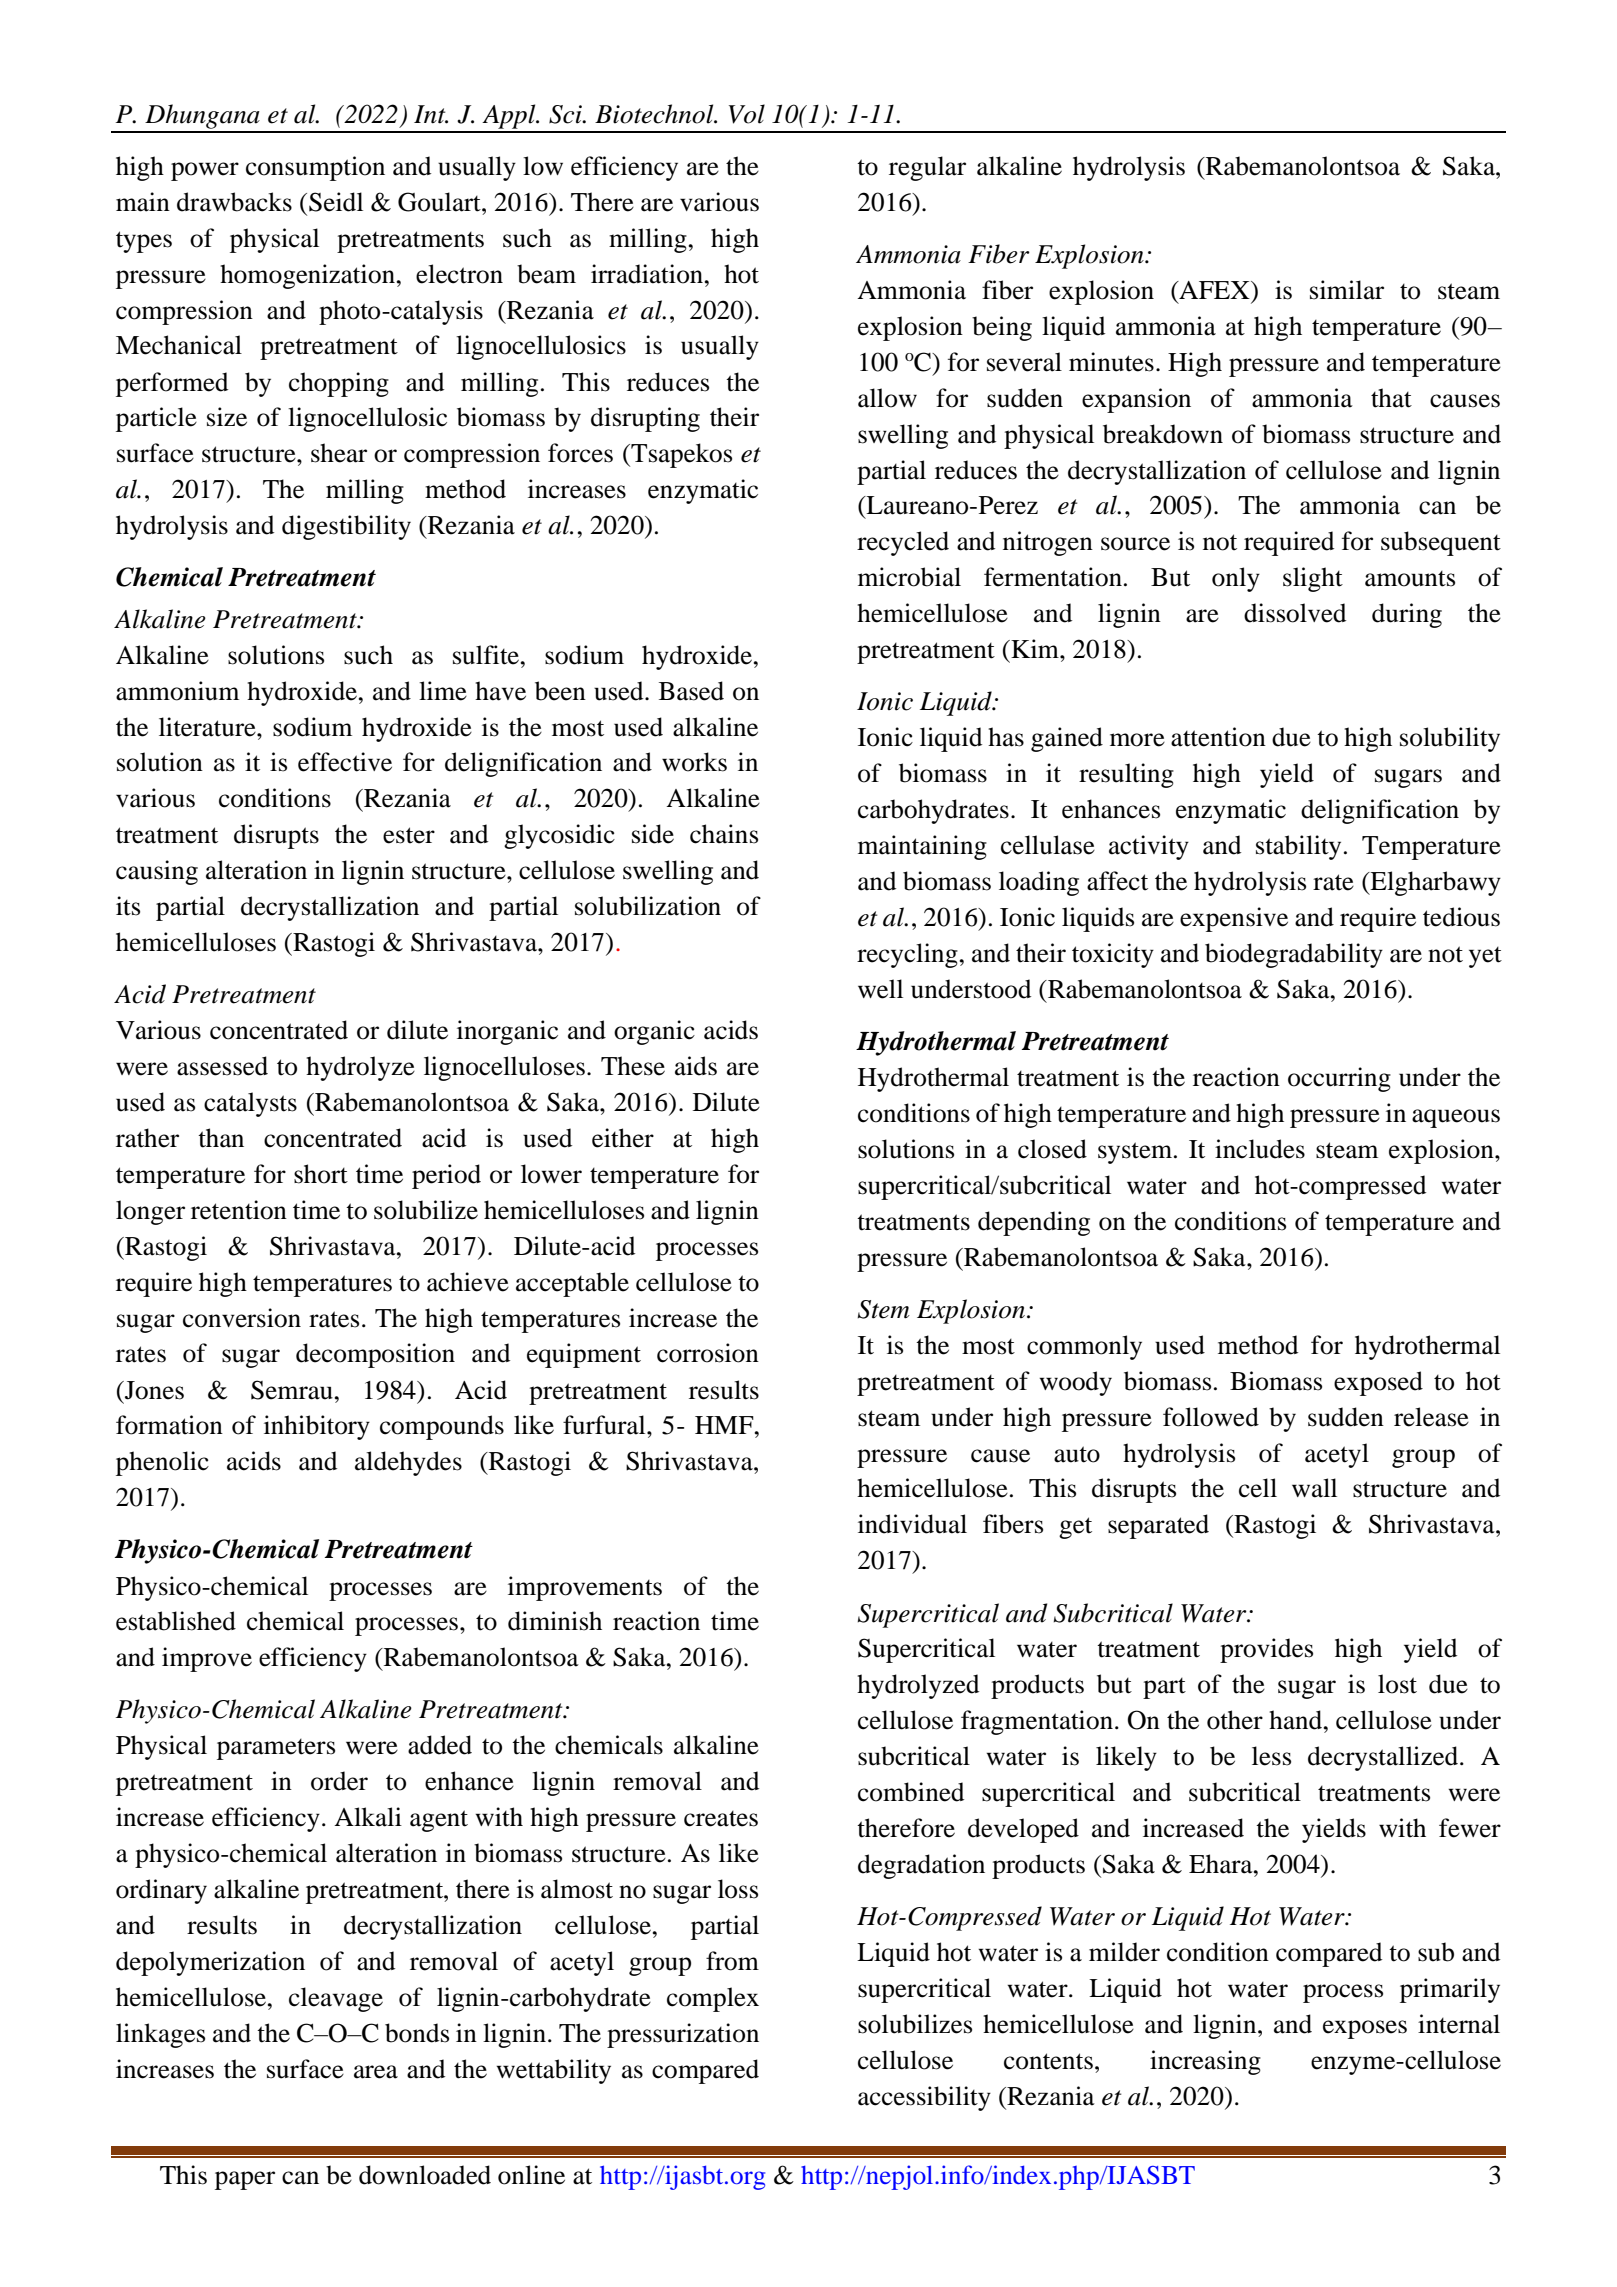 The width and height of the screenshot is (1617, 2287). I want to click on Vol, so click(747, 114).
